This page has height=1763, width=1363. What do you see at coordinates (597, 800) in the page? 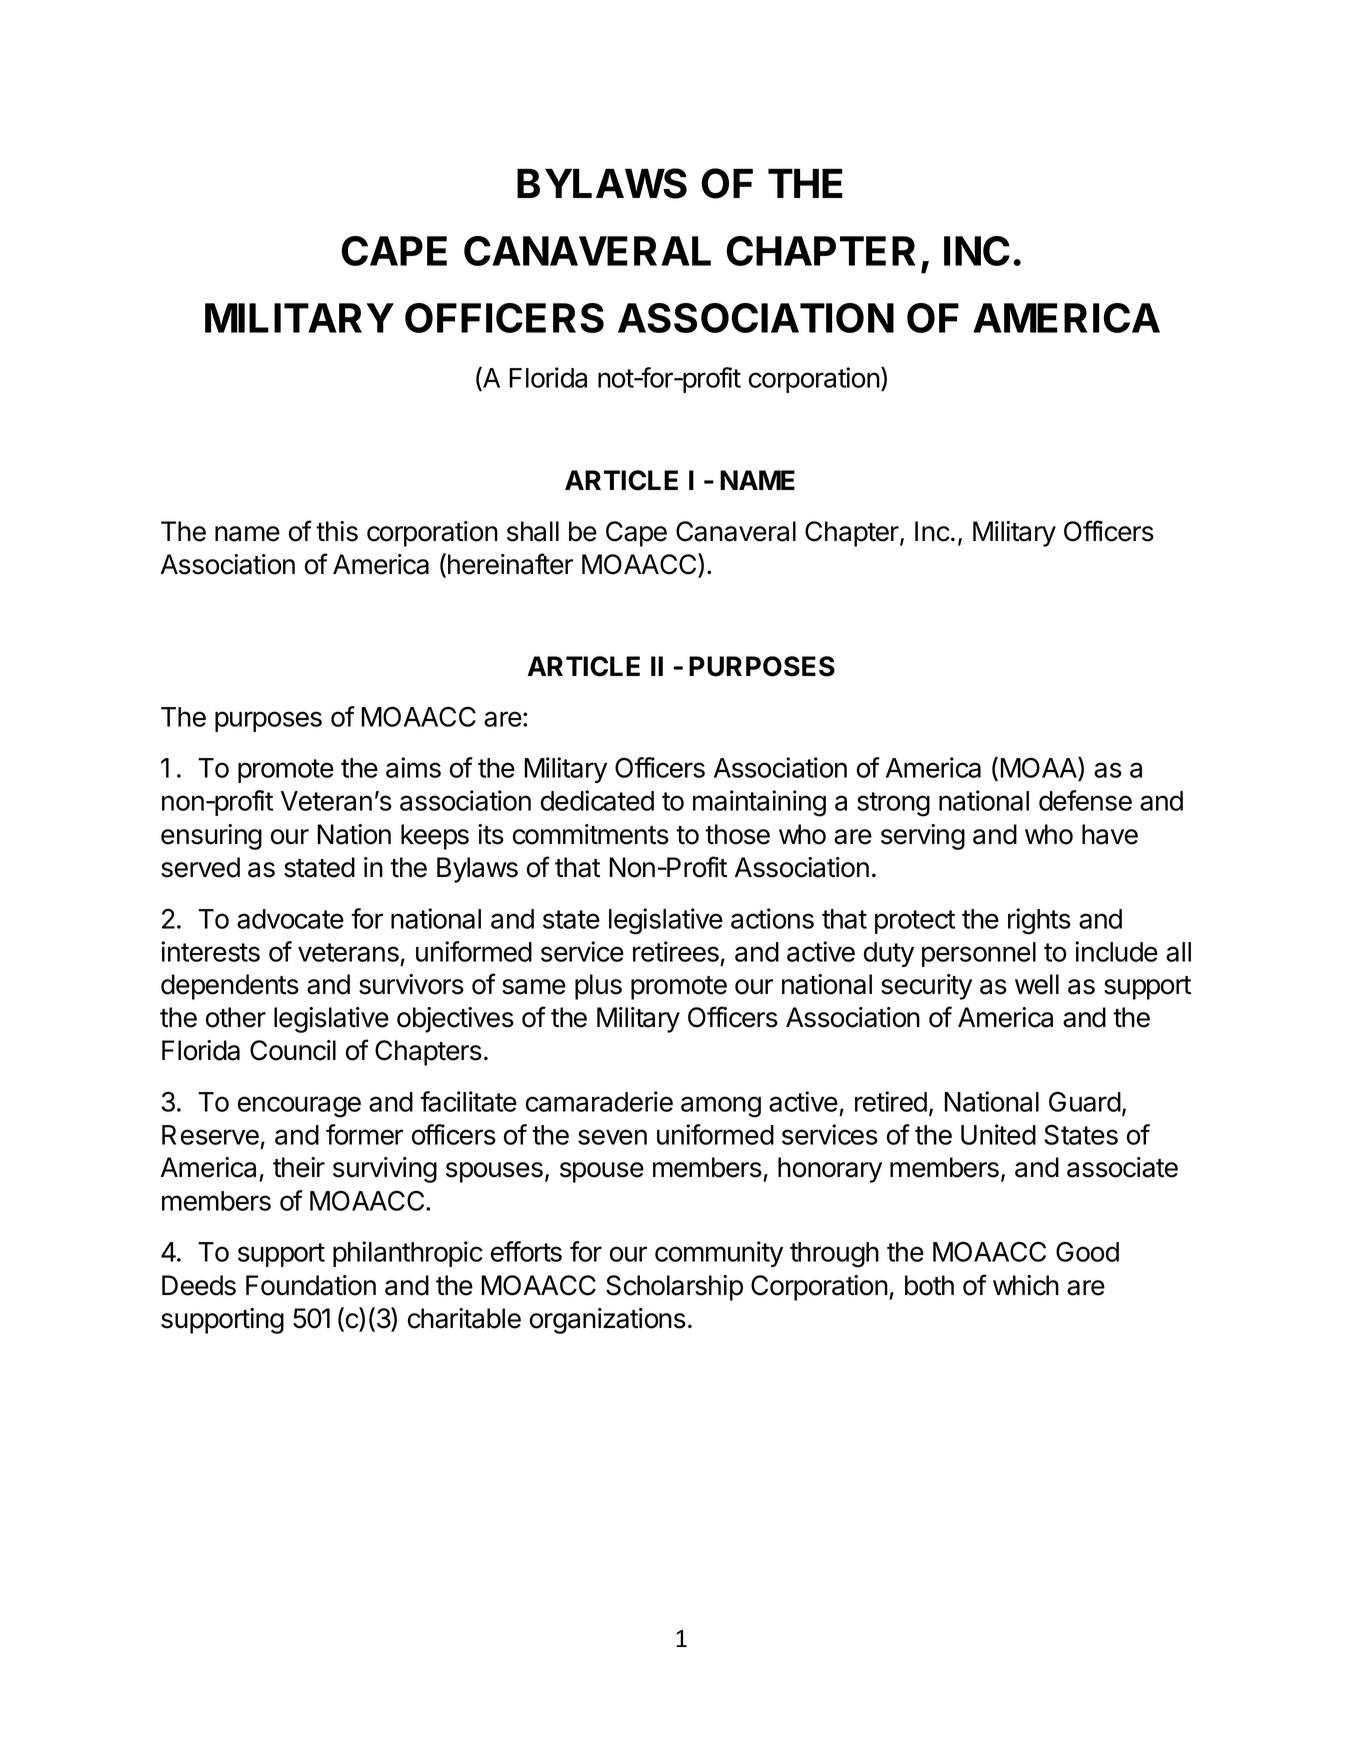
I see `dedicated` at bounding box center [597, 800].
